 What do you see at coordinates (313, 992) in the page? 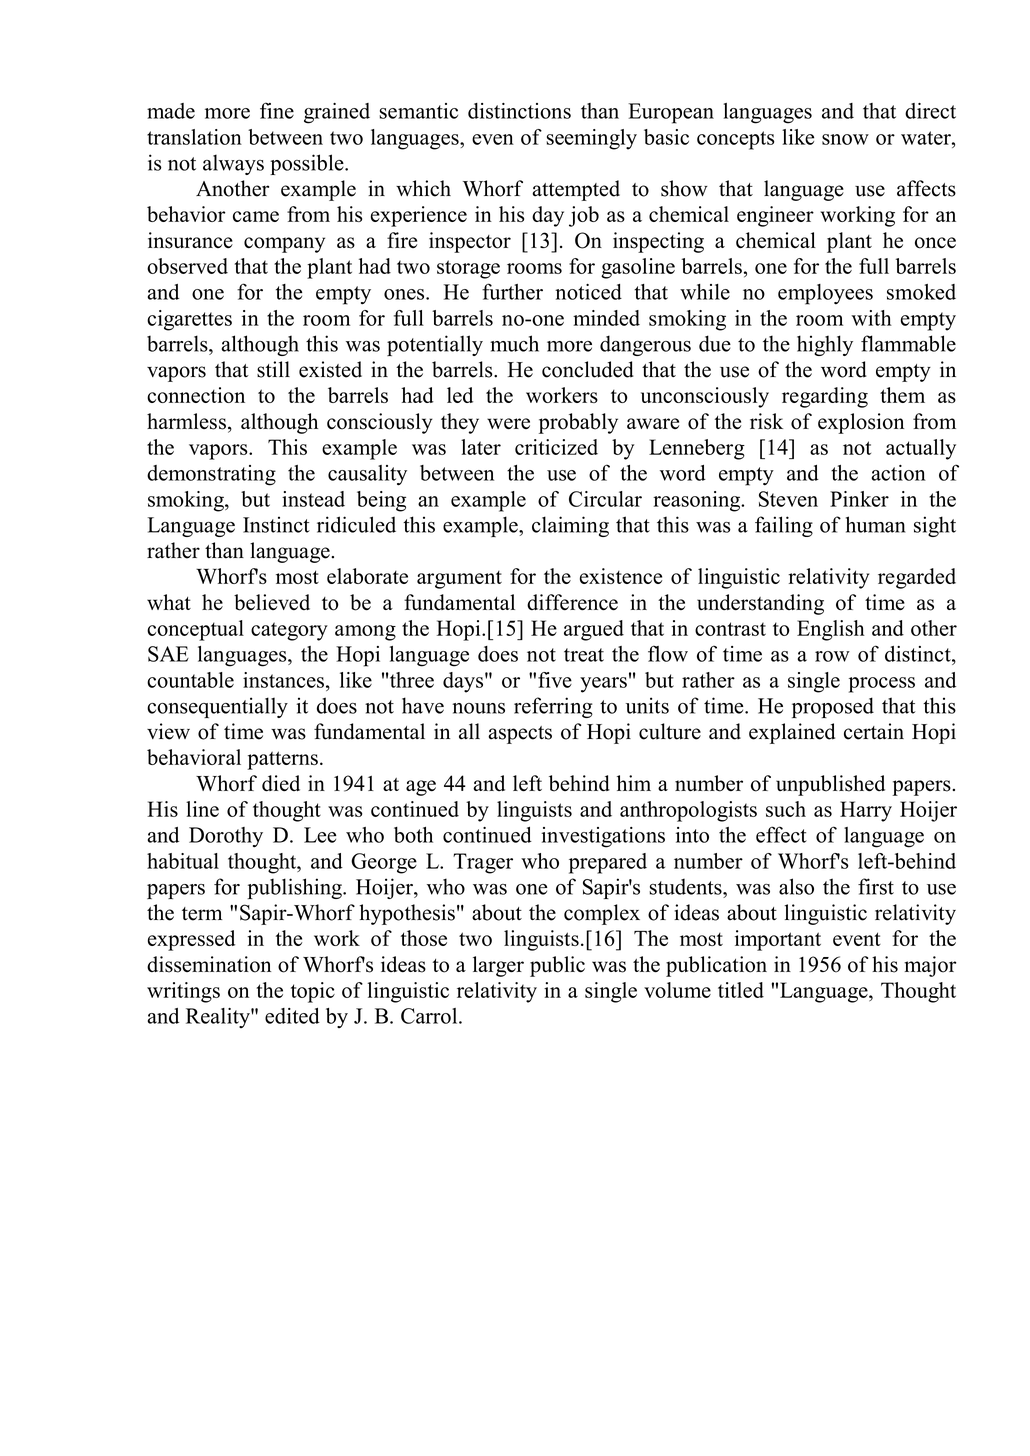
I see `topic` at bounding box center [313, 992].
